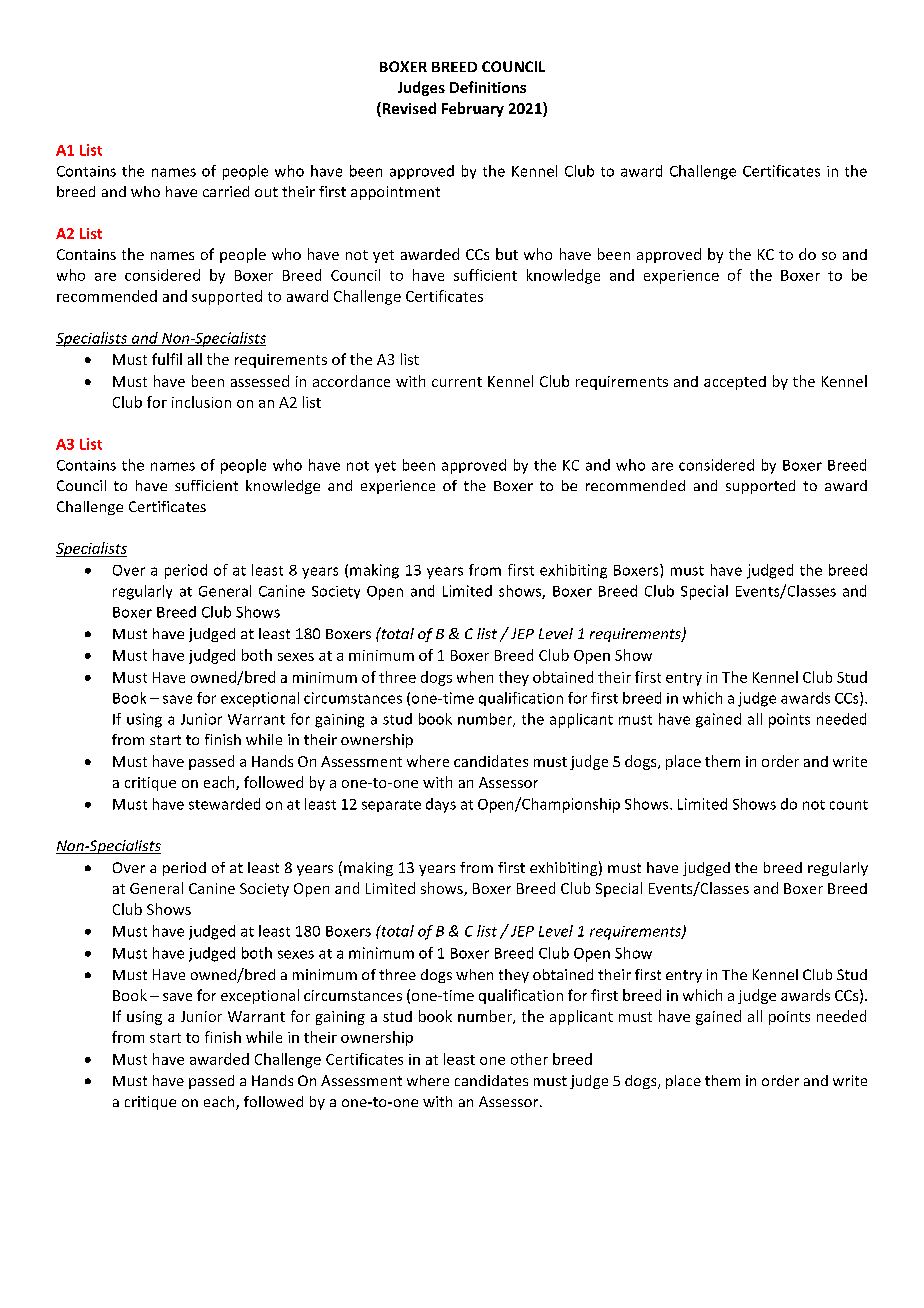 The height and width of the image is (1308, 924). Describe the element at coordinates (473, 109) in the image. I see `February` at that location.
